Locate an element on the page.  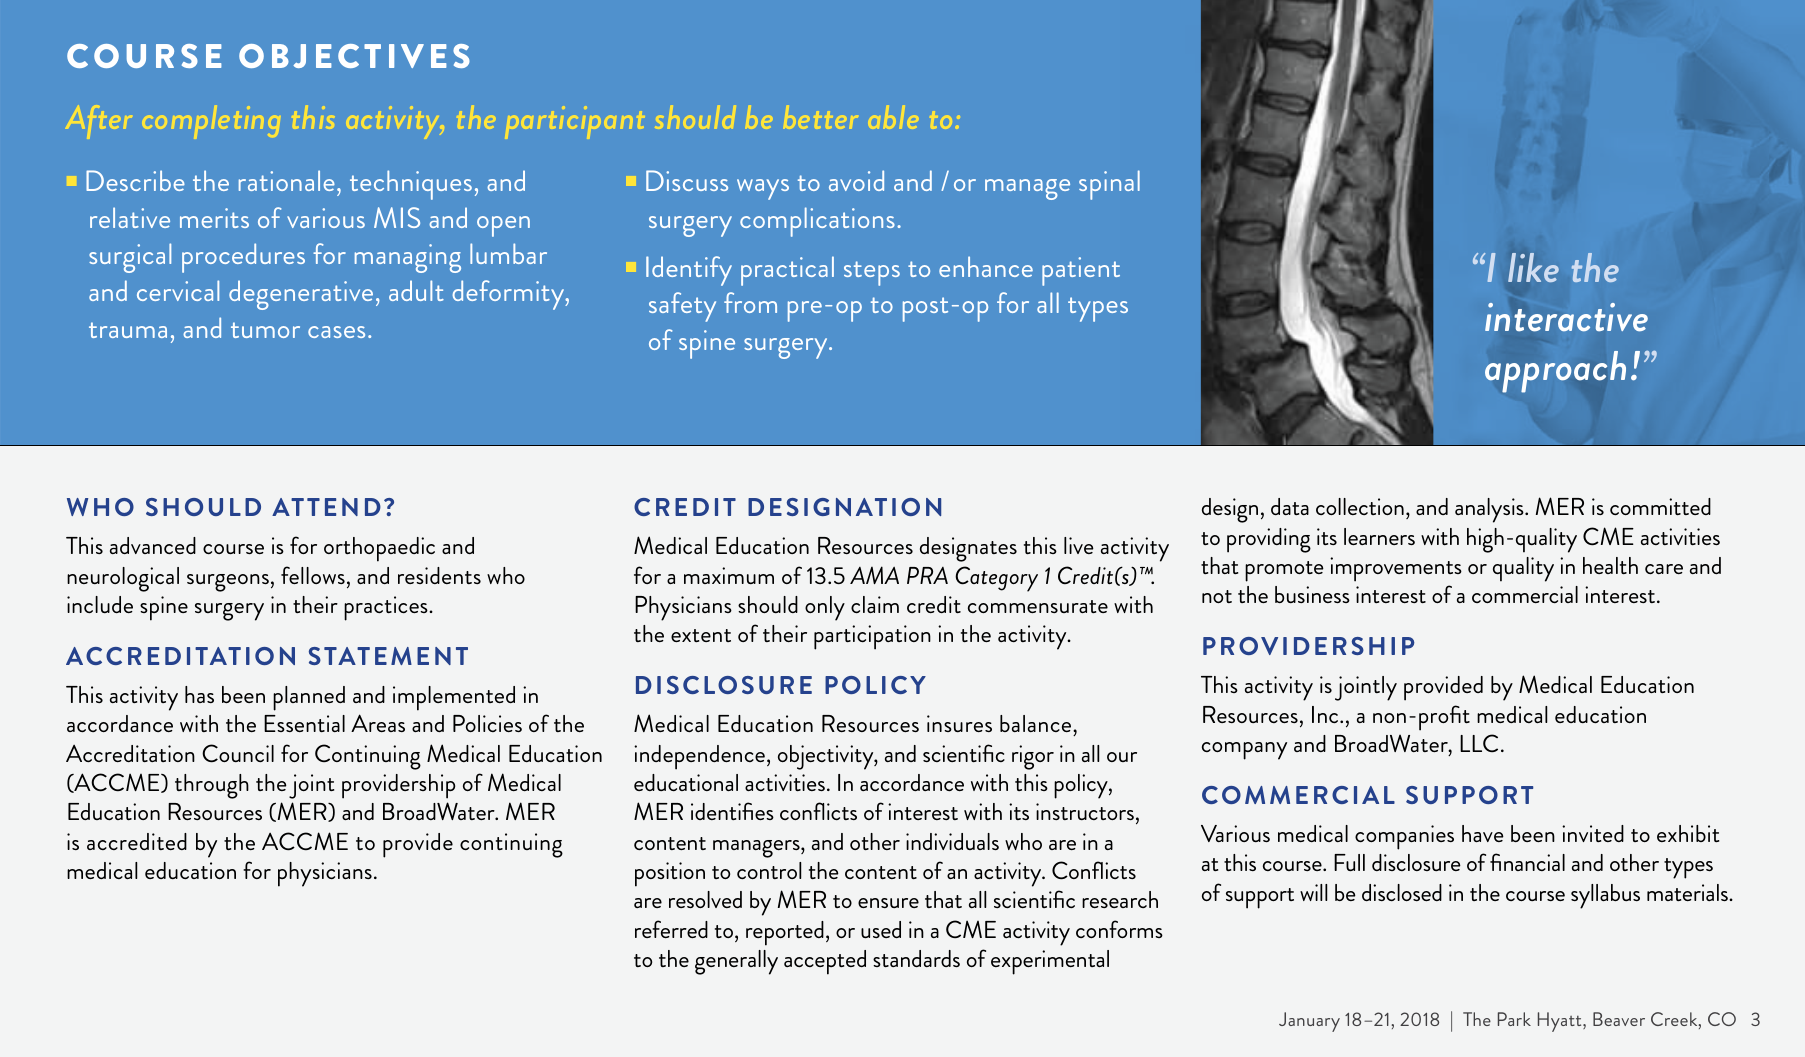
analysis is located at coordinates (1490, 510).
